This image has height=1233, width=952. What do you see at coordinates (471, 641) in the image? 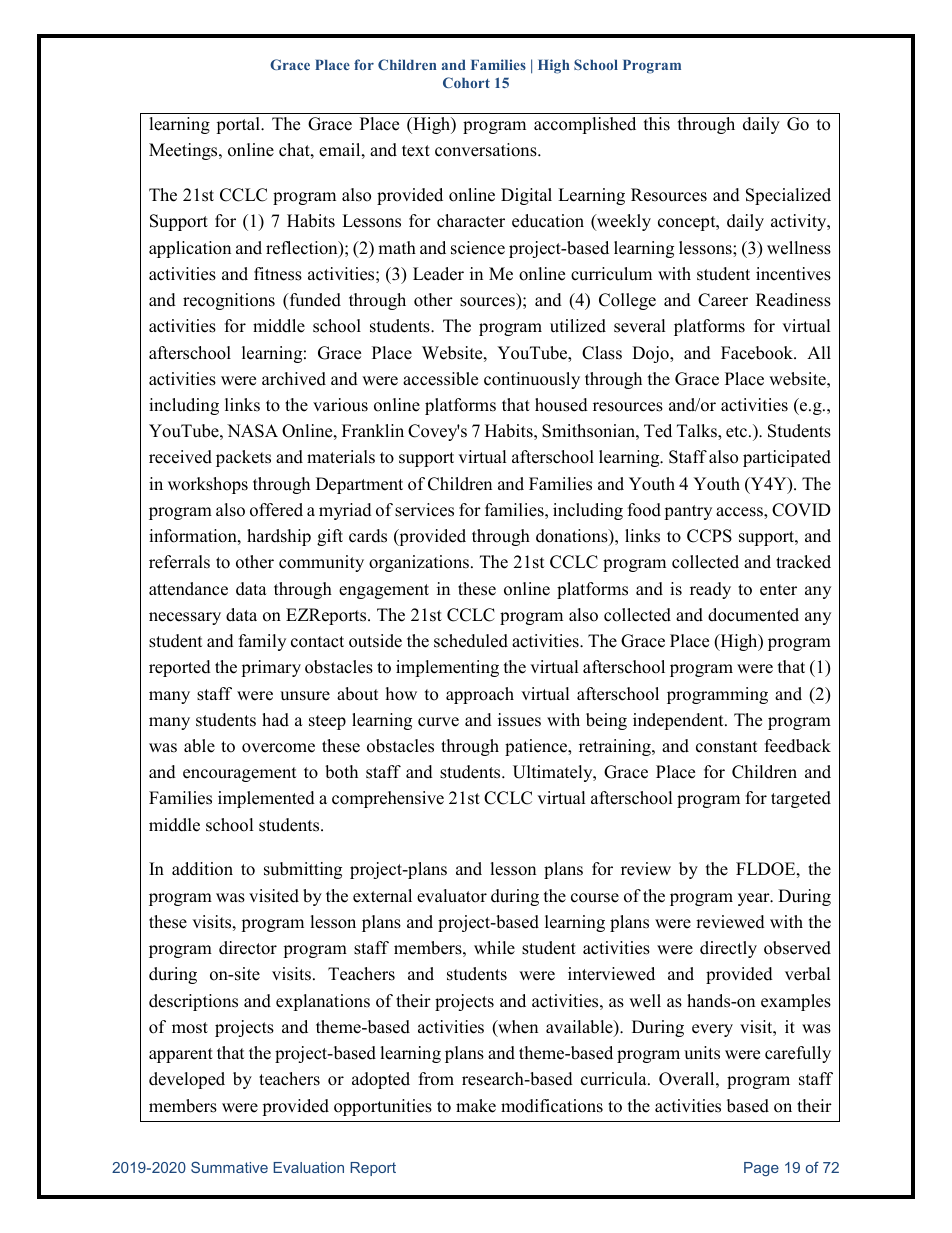
I see `scheduled` at bounding box center [471, 641].
